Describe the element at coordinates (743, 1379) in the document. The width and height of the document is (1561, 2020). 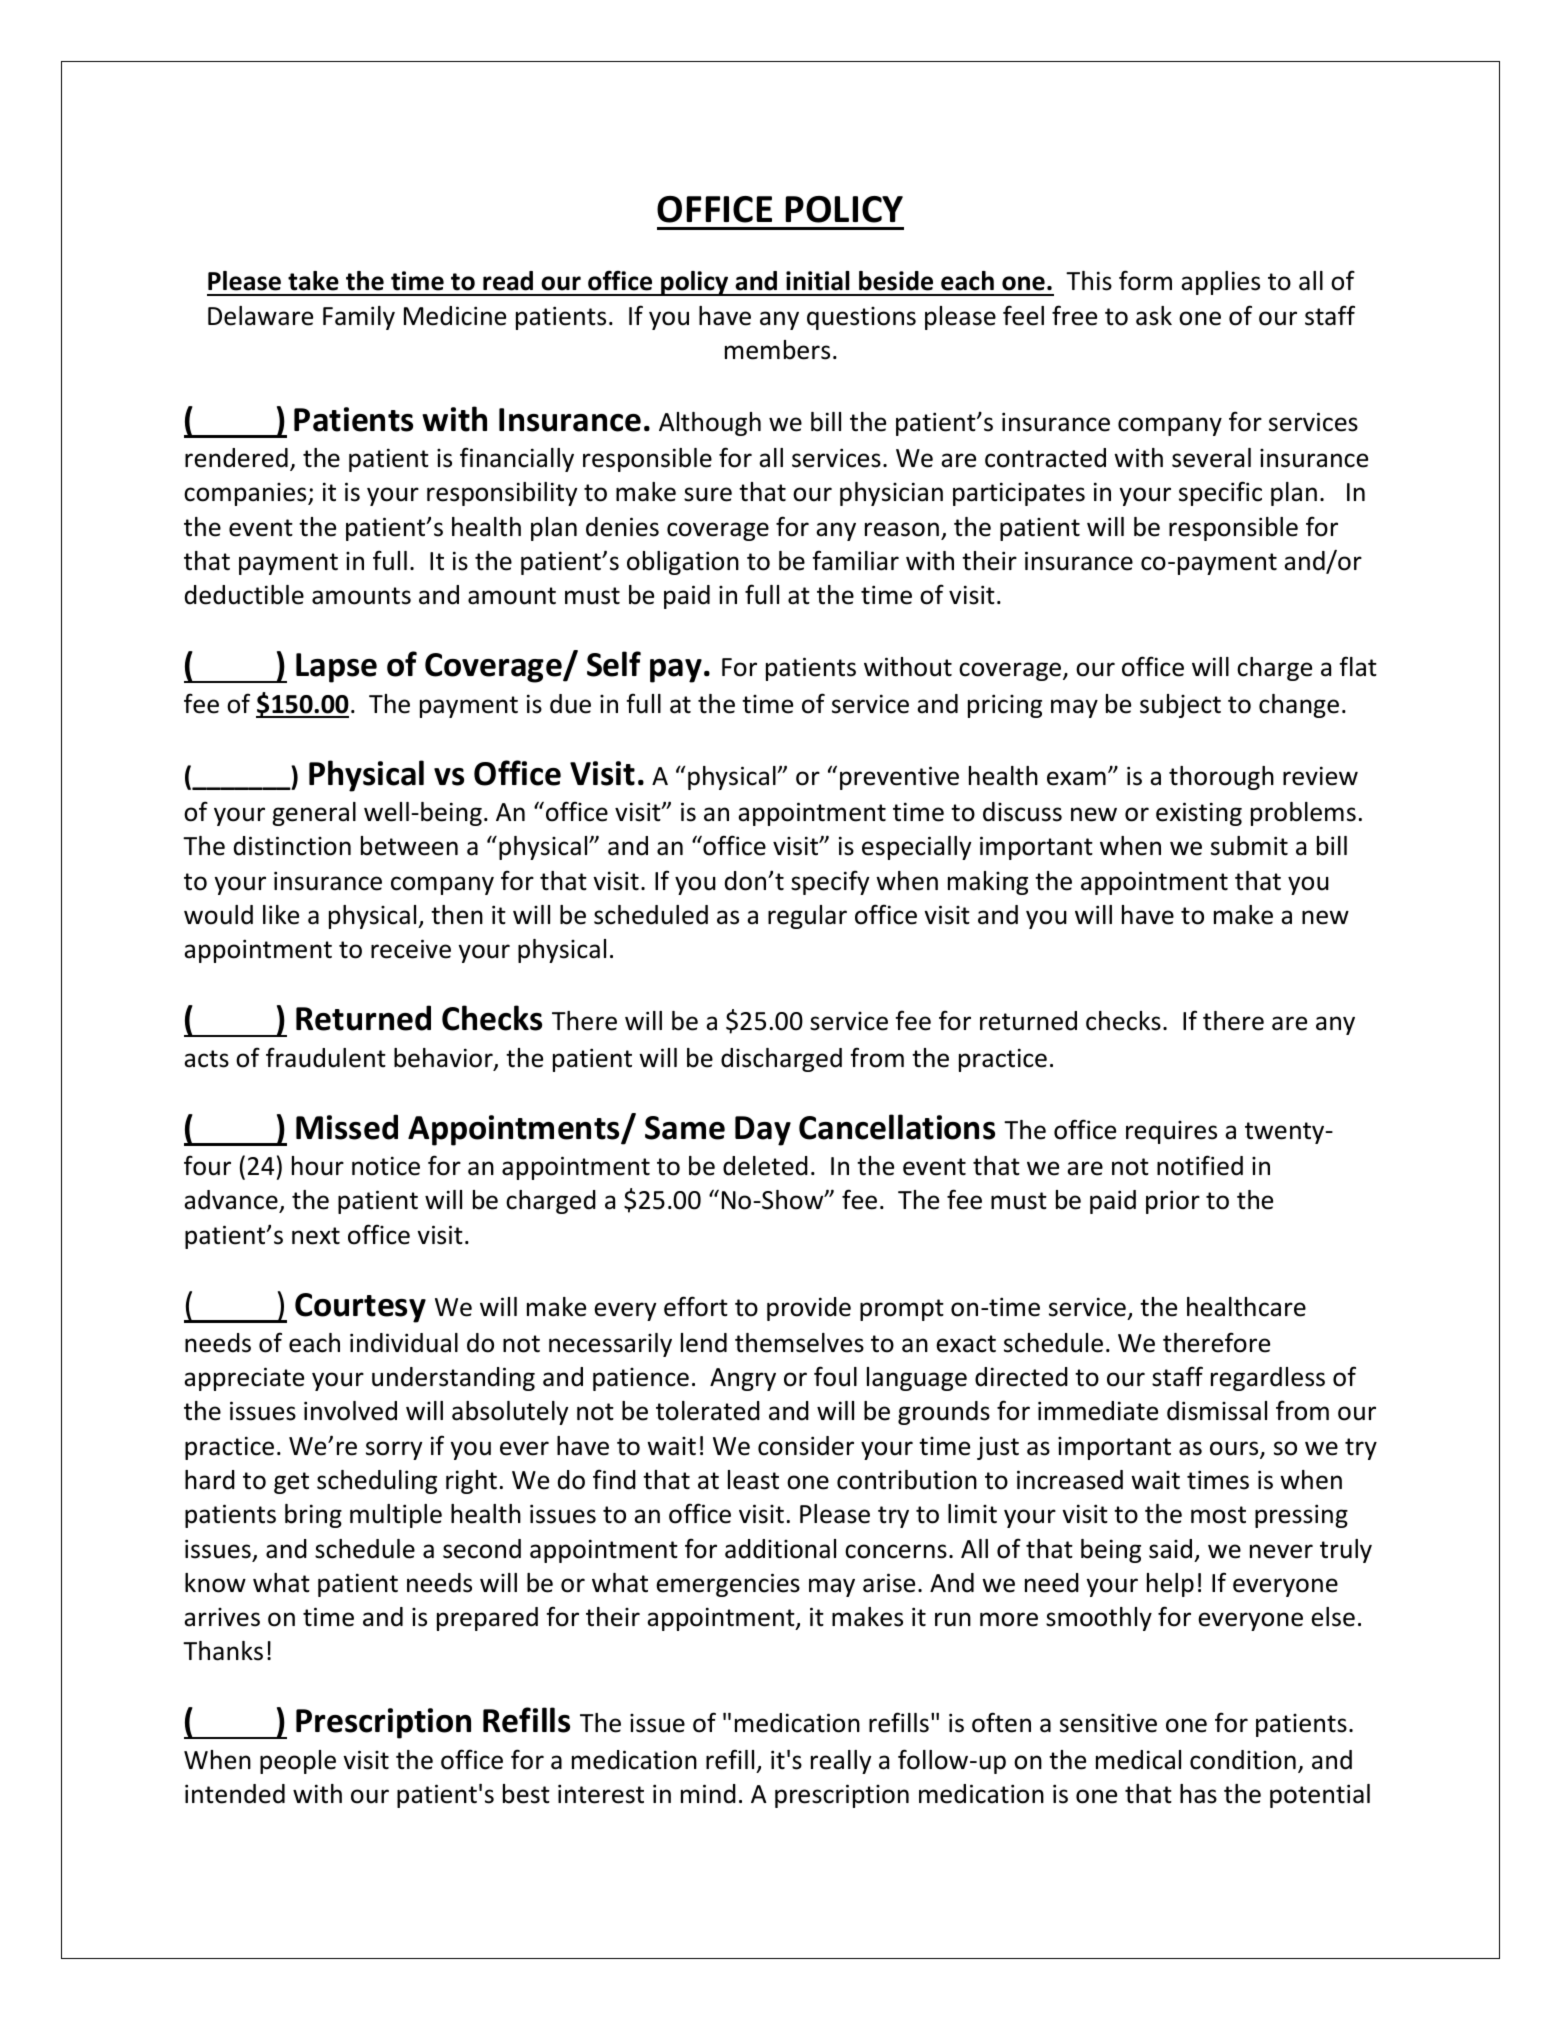
I see `Angry` at that location.
